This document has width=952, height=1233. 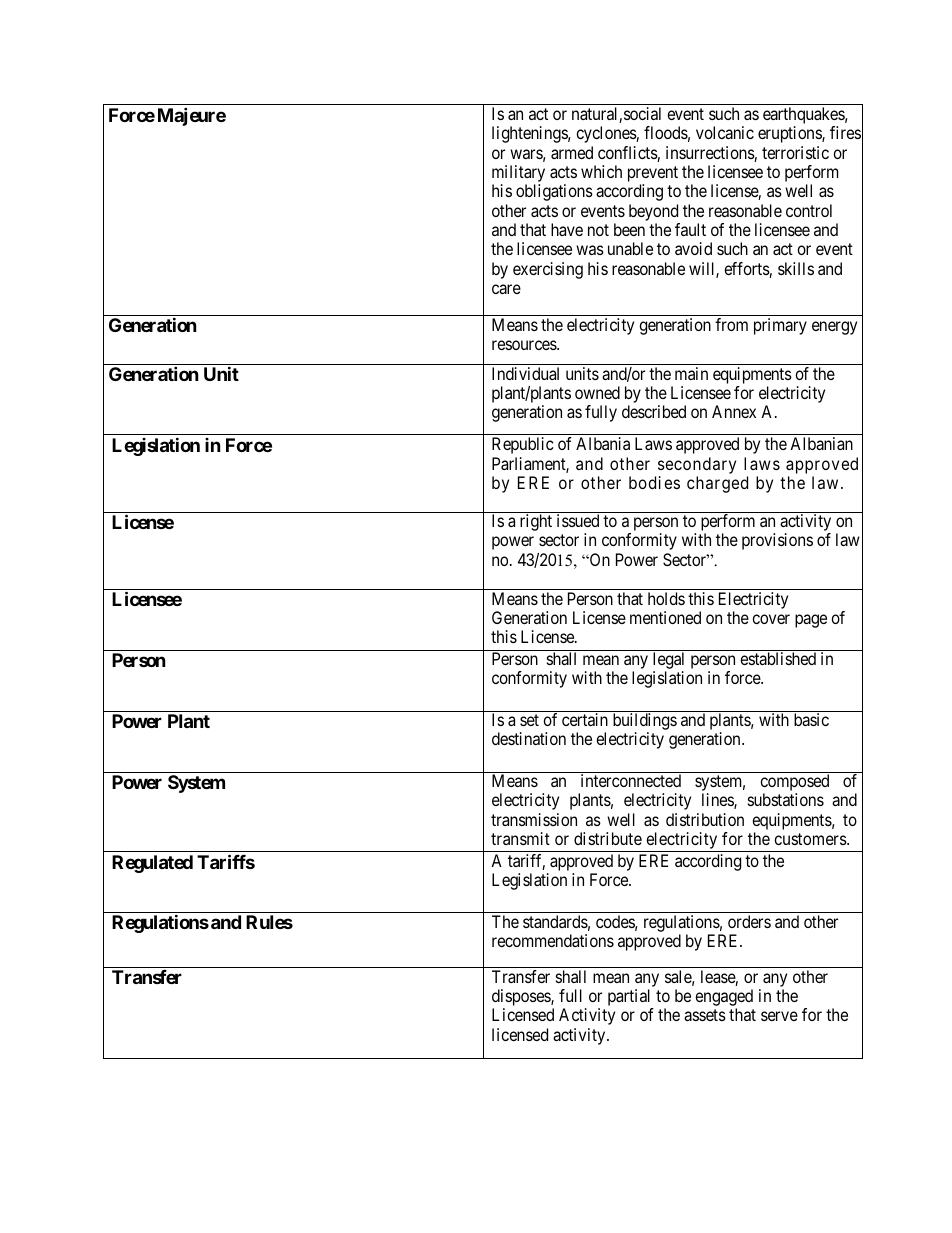 What do you see at coordinates (518, 175) in the document?
I see `military` at bounding box center [518, 175].
